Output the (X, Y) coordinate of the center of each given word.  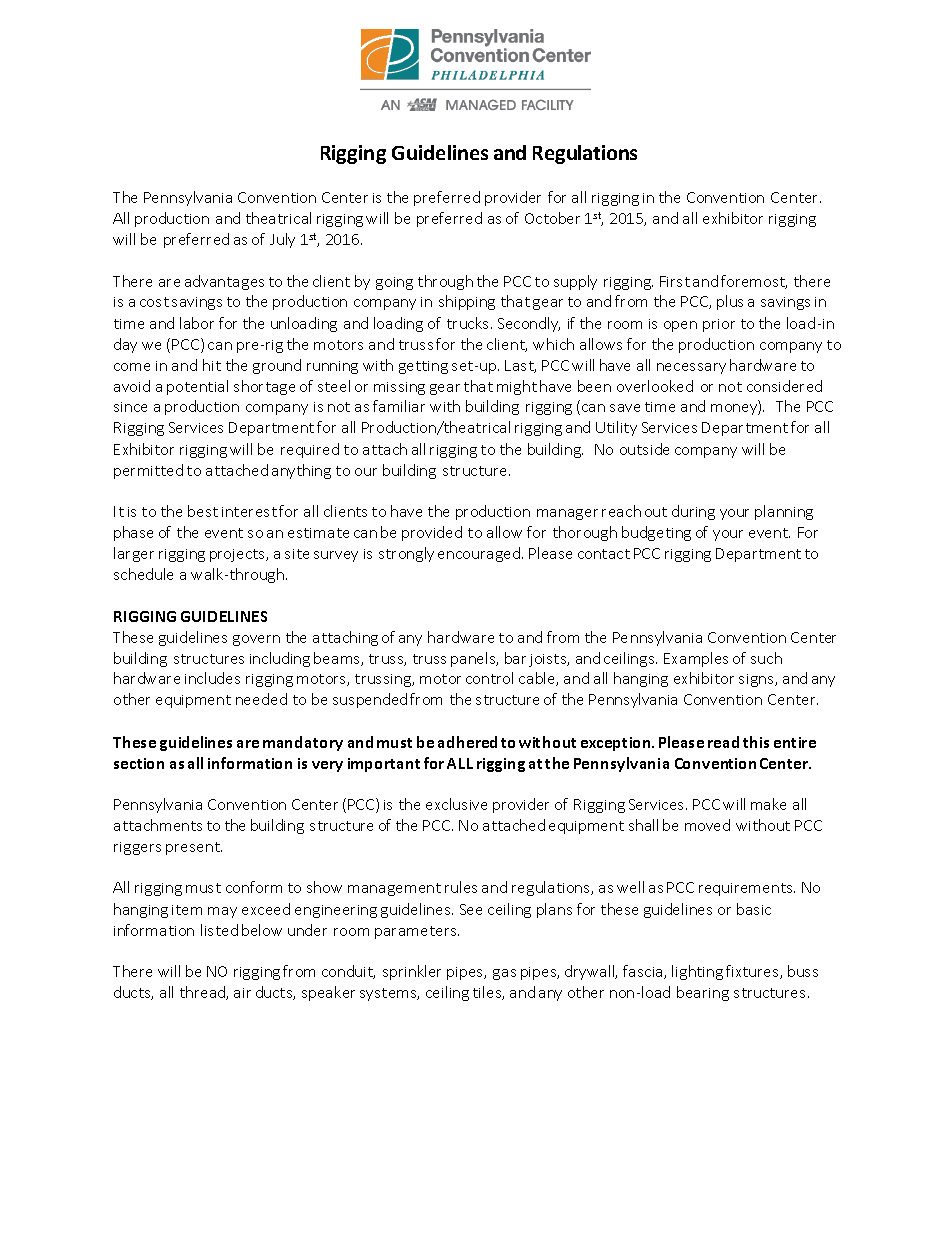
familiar (399, 406)
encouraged (480, 554)
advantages (224, 282)
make (768, 804)
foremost (754, 282)
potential (197, 387)
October (552, 218)
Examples (696, 659)
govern (256, 640)
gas (504, 974)
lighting (697, 972)
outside (644, 449)
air (242, 993)
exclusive (456, 804)
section (139, 763)
